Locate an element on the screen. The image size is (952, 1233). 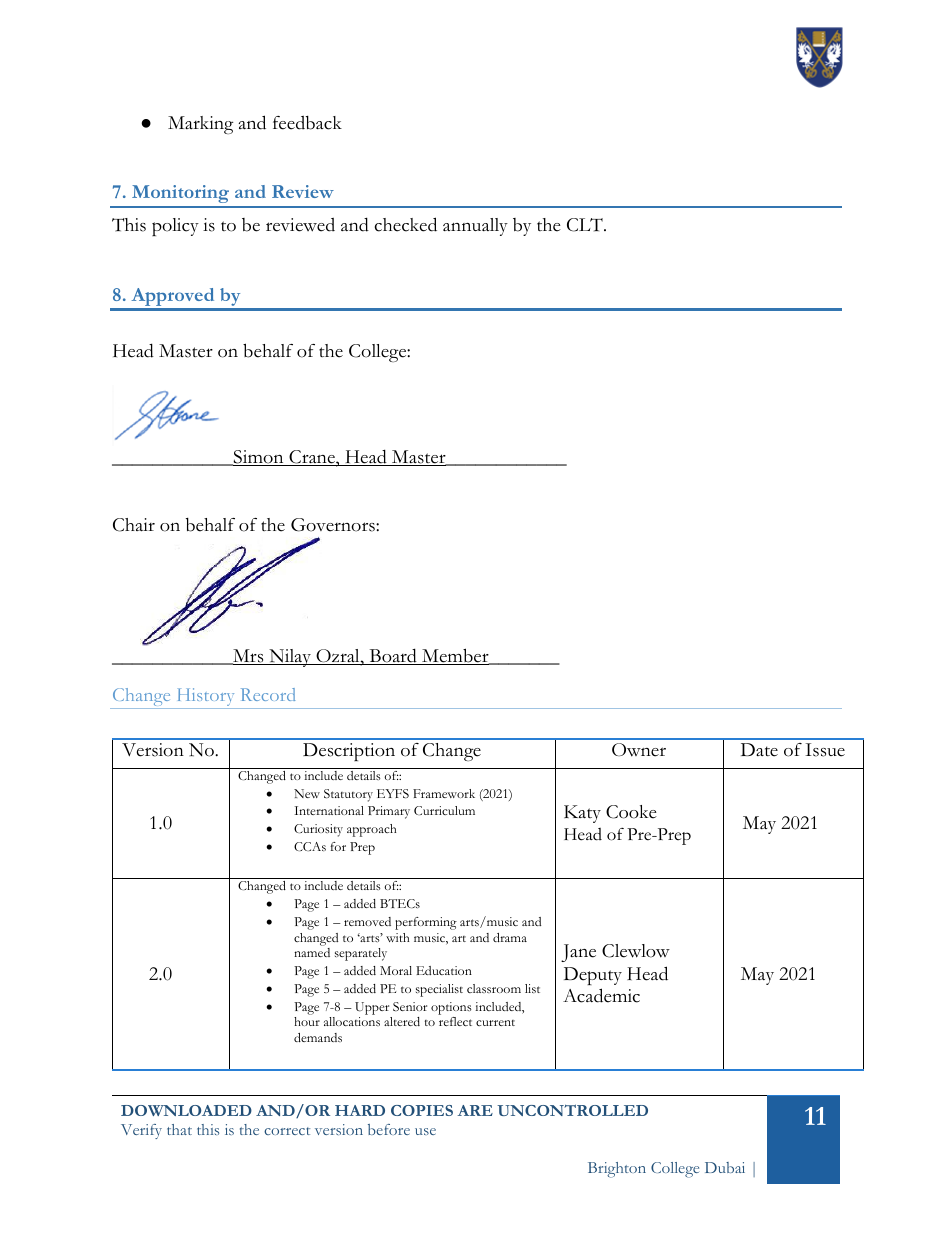
New is located at coordinates (307, 793).
